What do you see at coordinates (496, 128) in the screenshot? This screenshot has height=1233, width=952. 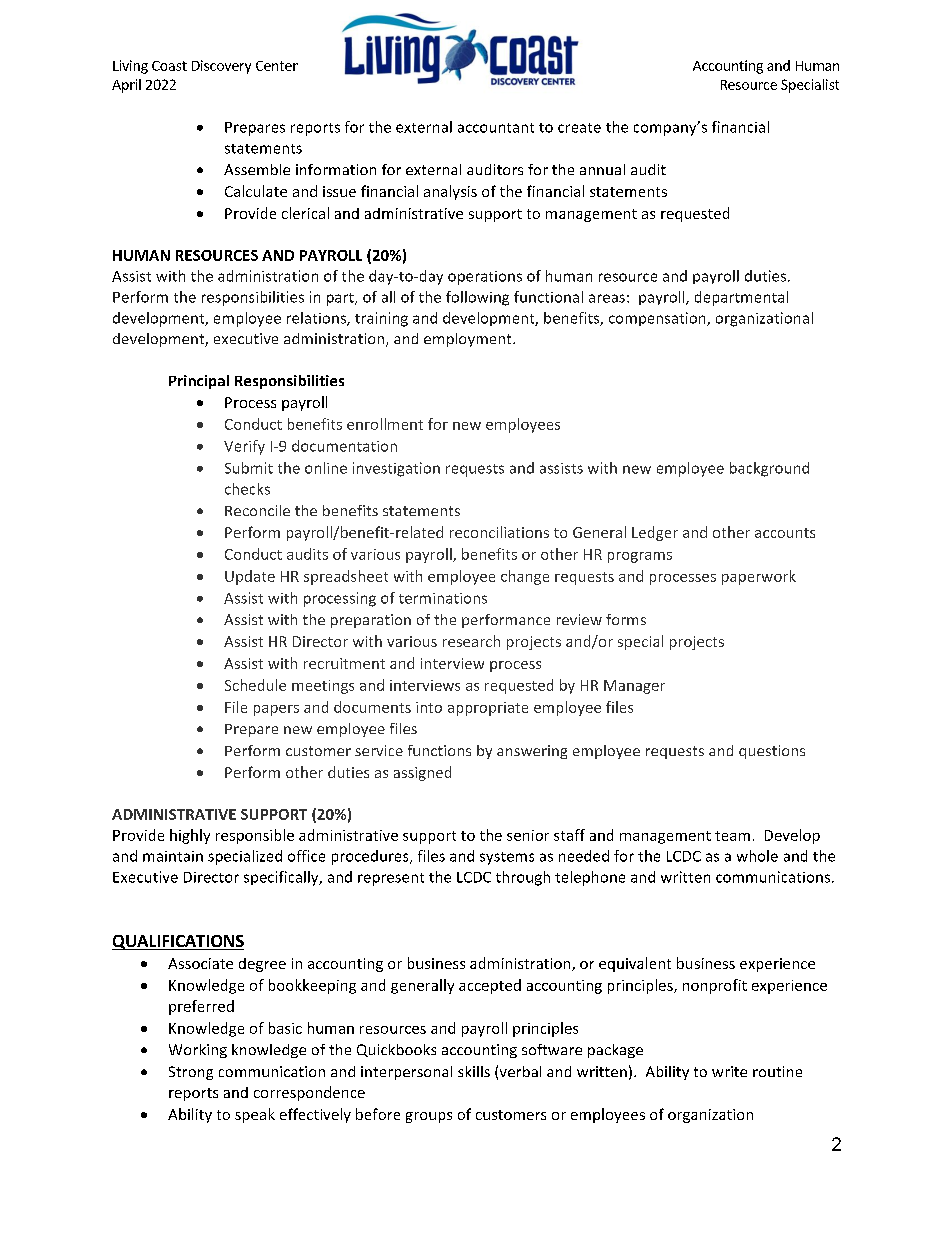 I see `accountant` at bounding box center [496, 128].
